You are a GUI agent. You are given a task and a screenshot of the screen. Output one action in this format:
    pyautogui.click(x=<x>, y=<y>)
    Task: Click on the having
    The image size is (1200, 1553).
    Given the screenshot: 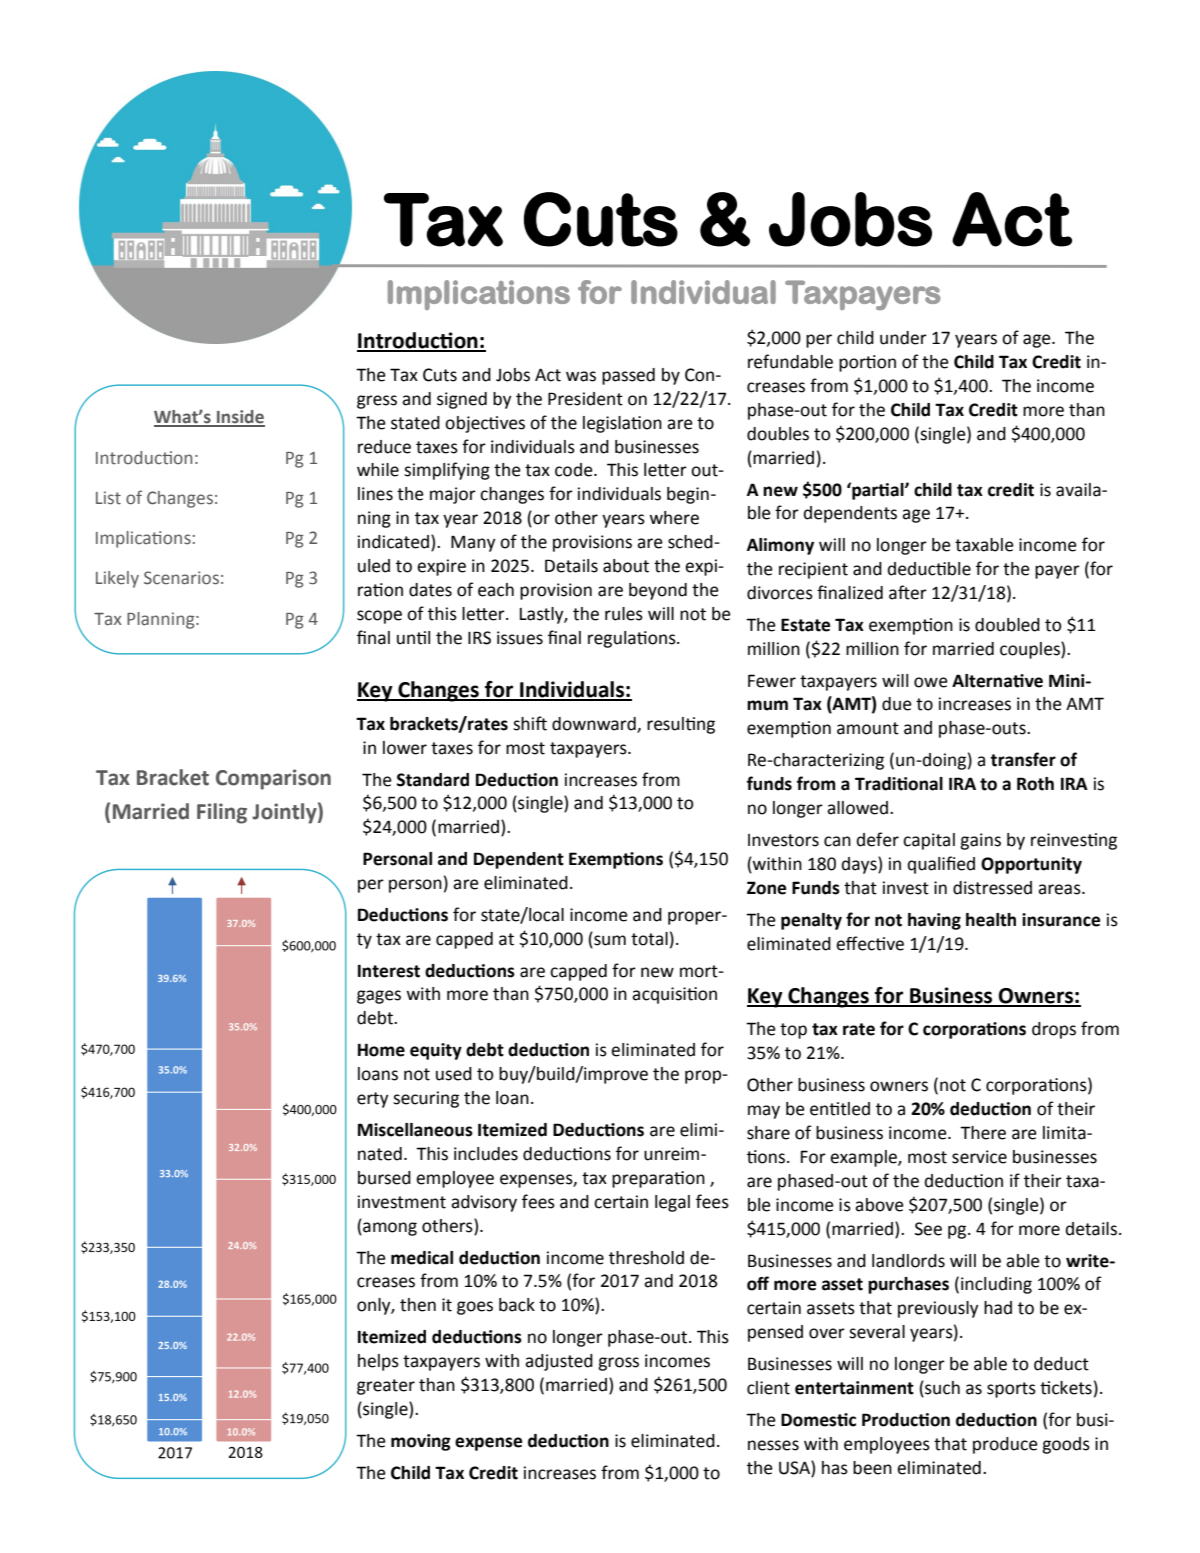 What is the action you would take?
    pyautogui.click(x=934, y=921)
